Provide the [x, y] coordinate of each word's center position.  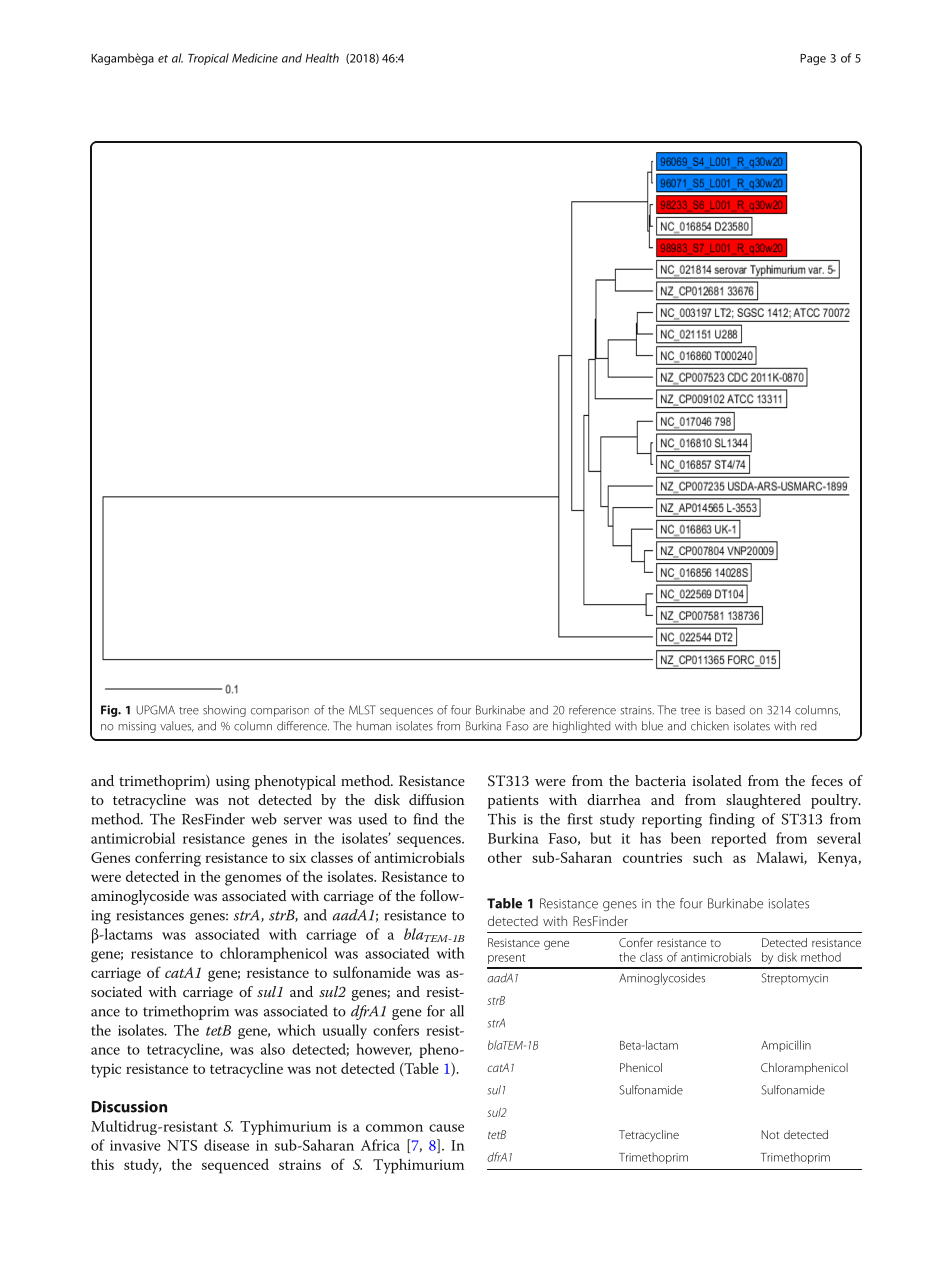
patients [513, 802]
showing [224, 711]
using [233, 783]
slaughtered [763, 801]
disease [226, 1145]
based [730, 710]
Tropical [208, 59]
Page [813, 59]
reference [592, 710]
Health [322, 58]
